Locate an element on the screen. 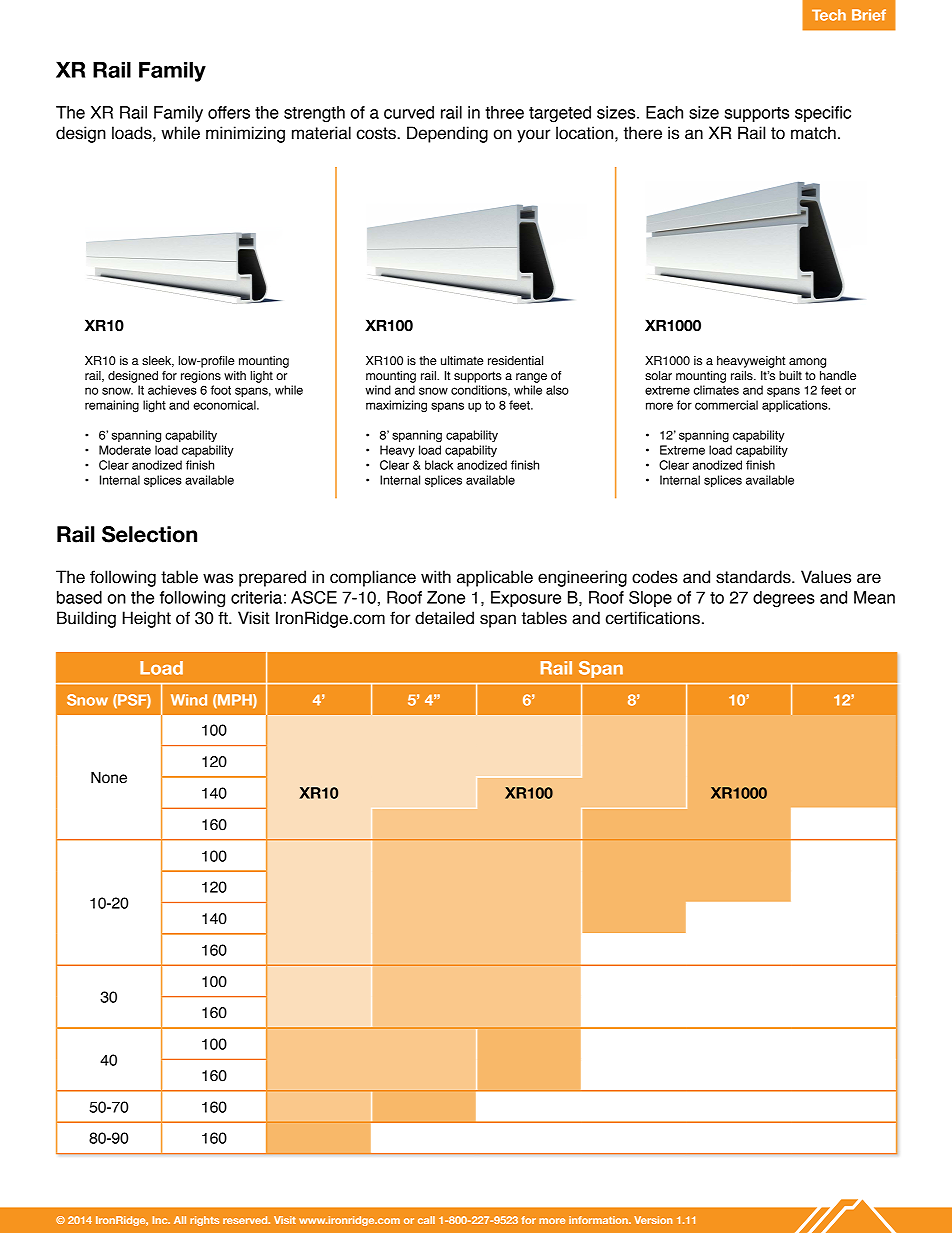  sleek is located at coordinates (158, 361).
